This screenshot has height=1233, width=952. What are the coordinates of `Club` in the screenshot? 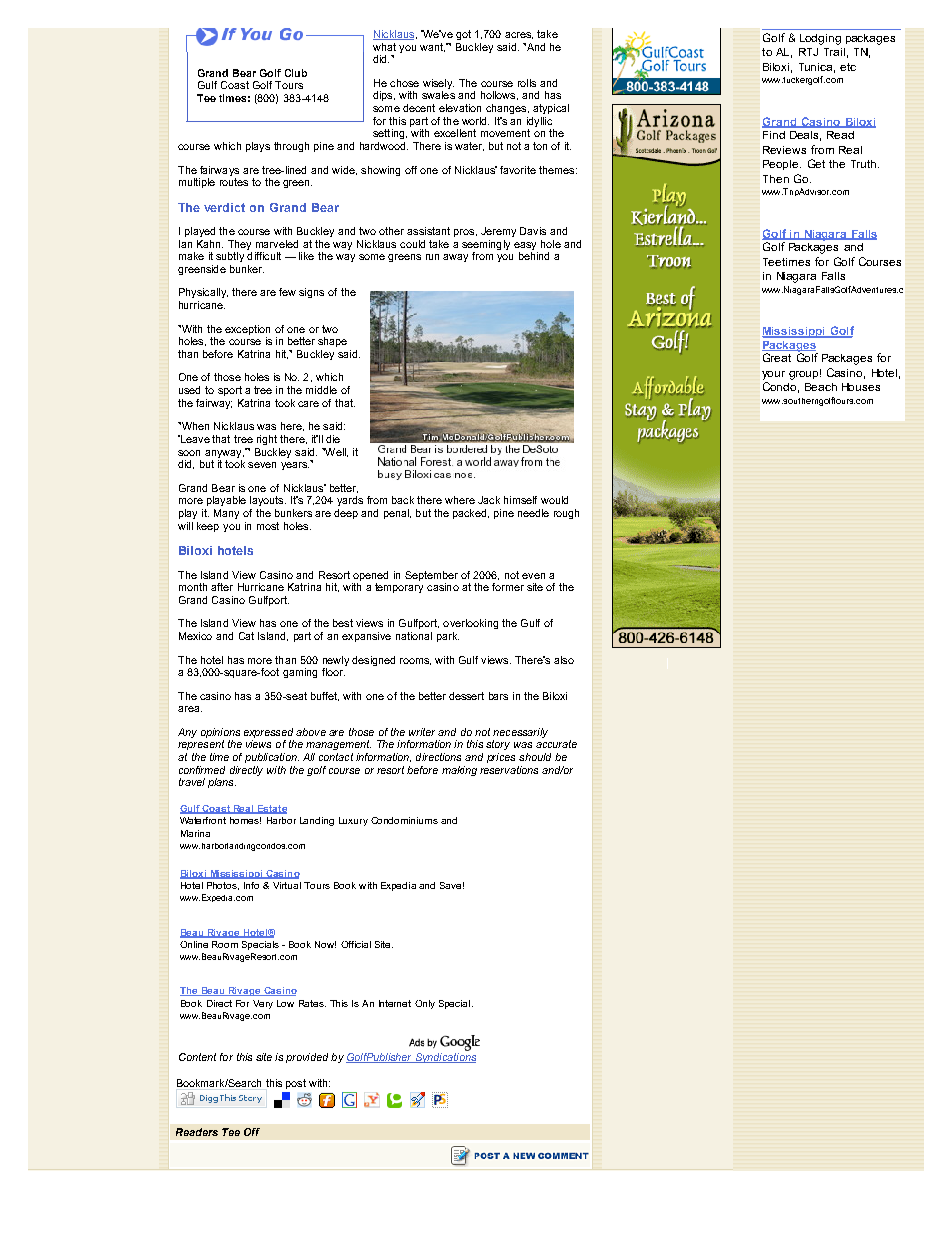 It's located at (296, 73).
